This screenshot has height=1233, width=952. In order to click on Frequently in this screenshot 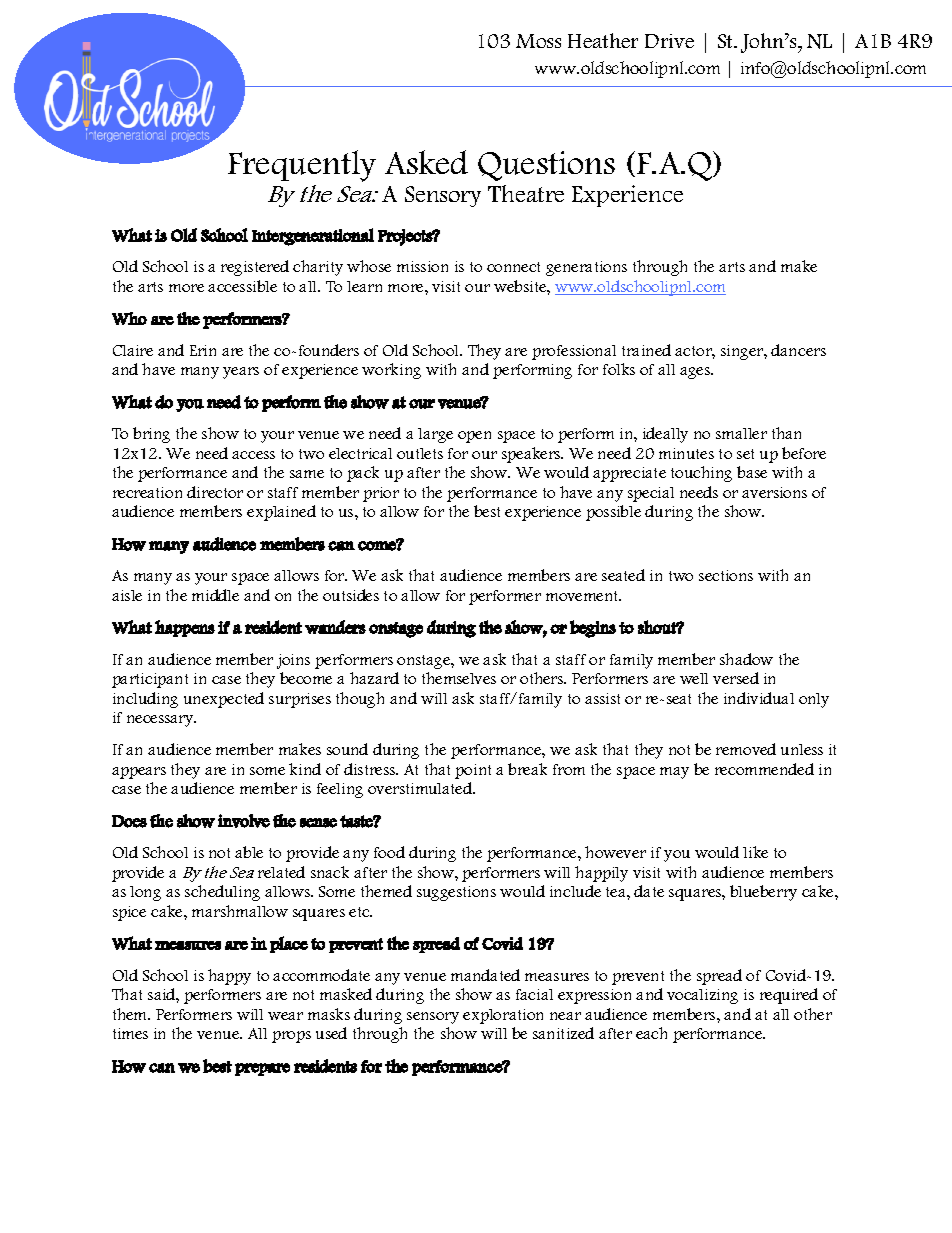, I will do `click(302, 166)`.
